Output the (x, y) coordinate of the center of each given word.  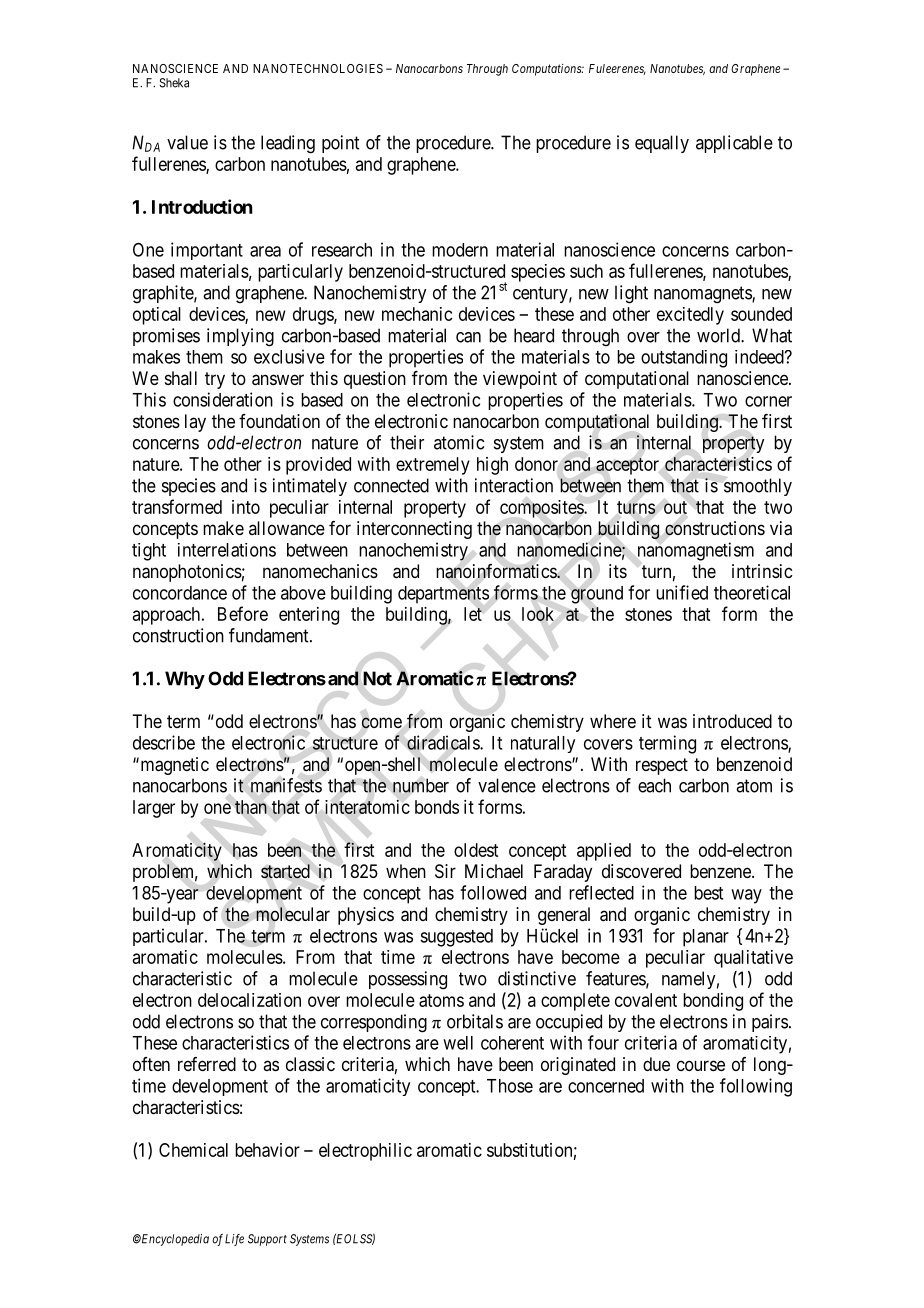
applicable (734, 144)
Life (234, 1240)
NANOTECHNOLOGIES (318, 68)
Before (243, 613)
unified (682, 592)
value (187, 142)
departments (443, 595)
